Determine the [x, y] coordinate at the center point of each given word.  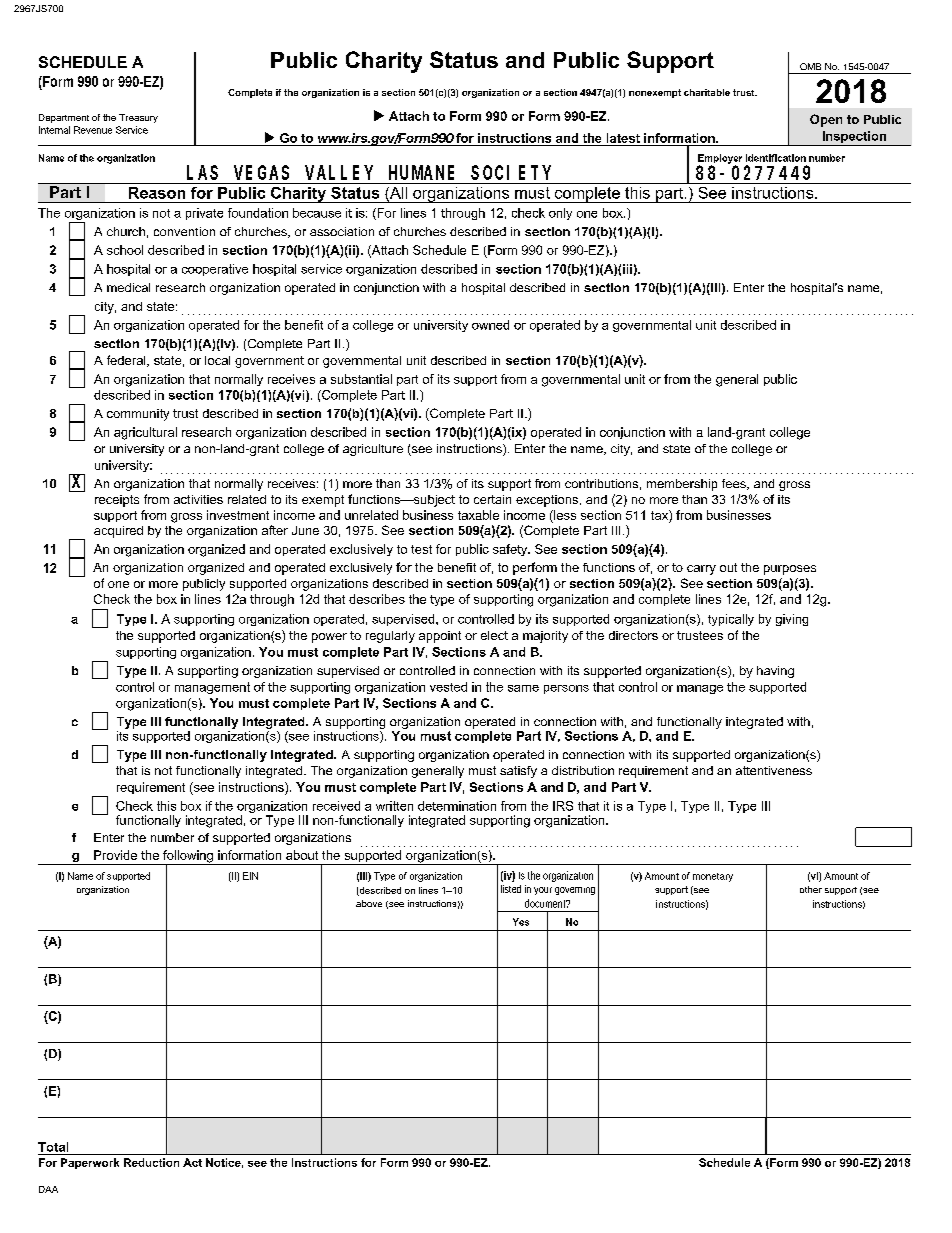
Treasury [138, 118]
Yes [521, 922]
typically [731, 620]
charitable [707, 92]
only [560, 214]
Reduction [151, 1162]
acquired [118, 532]
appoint [440, 637]
